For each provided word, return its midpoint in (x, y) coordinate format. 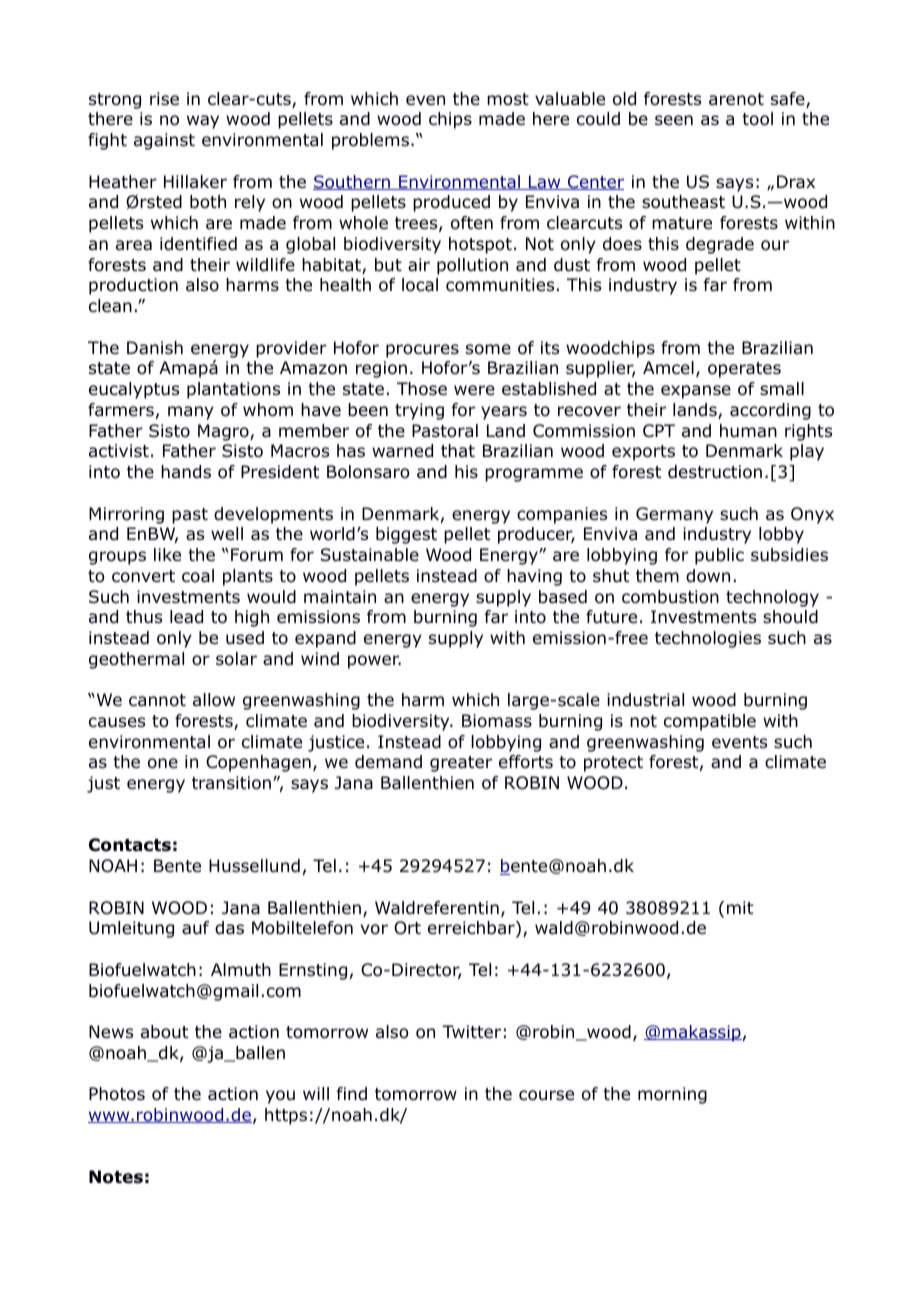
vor (374, 929)
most (508, 99)
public (719, 556)
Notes (116, 1177)
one (163, 763)
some (488, 349)
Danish (155, 348)
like (167, 555)
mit (740, 907)
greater (461, 764)
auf (195, 928)
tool (757, 119)
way (203, 122)
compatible (710, 722)
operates (744, 370)
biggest (406, 535)
